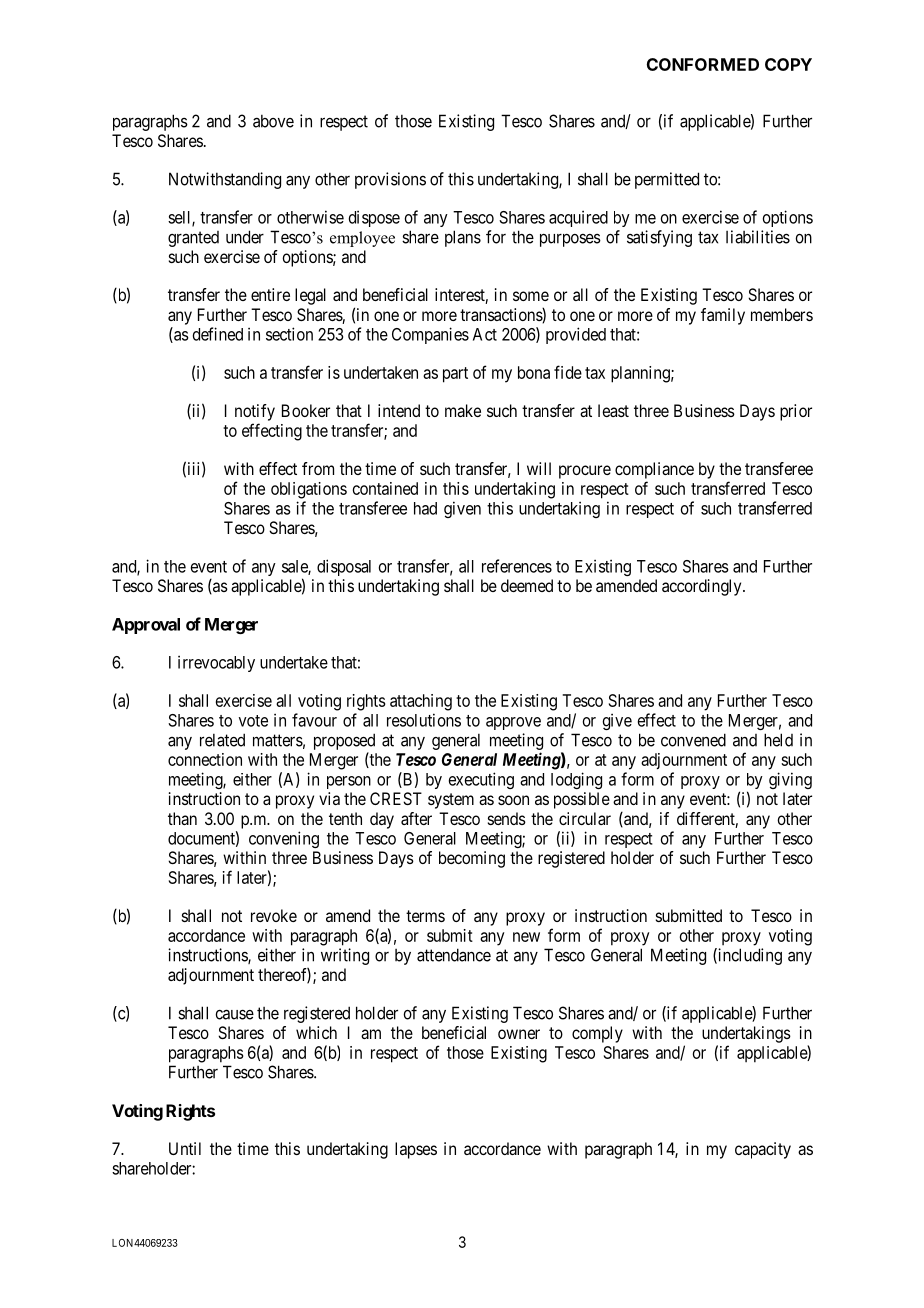 The image size is (924, 1308). What do you see at coordinates (481, 780) in the screenshot?
I see `executing` at bounding box center [481, 780].
